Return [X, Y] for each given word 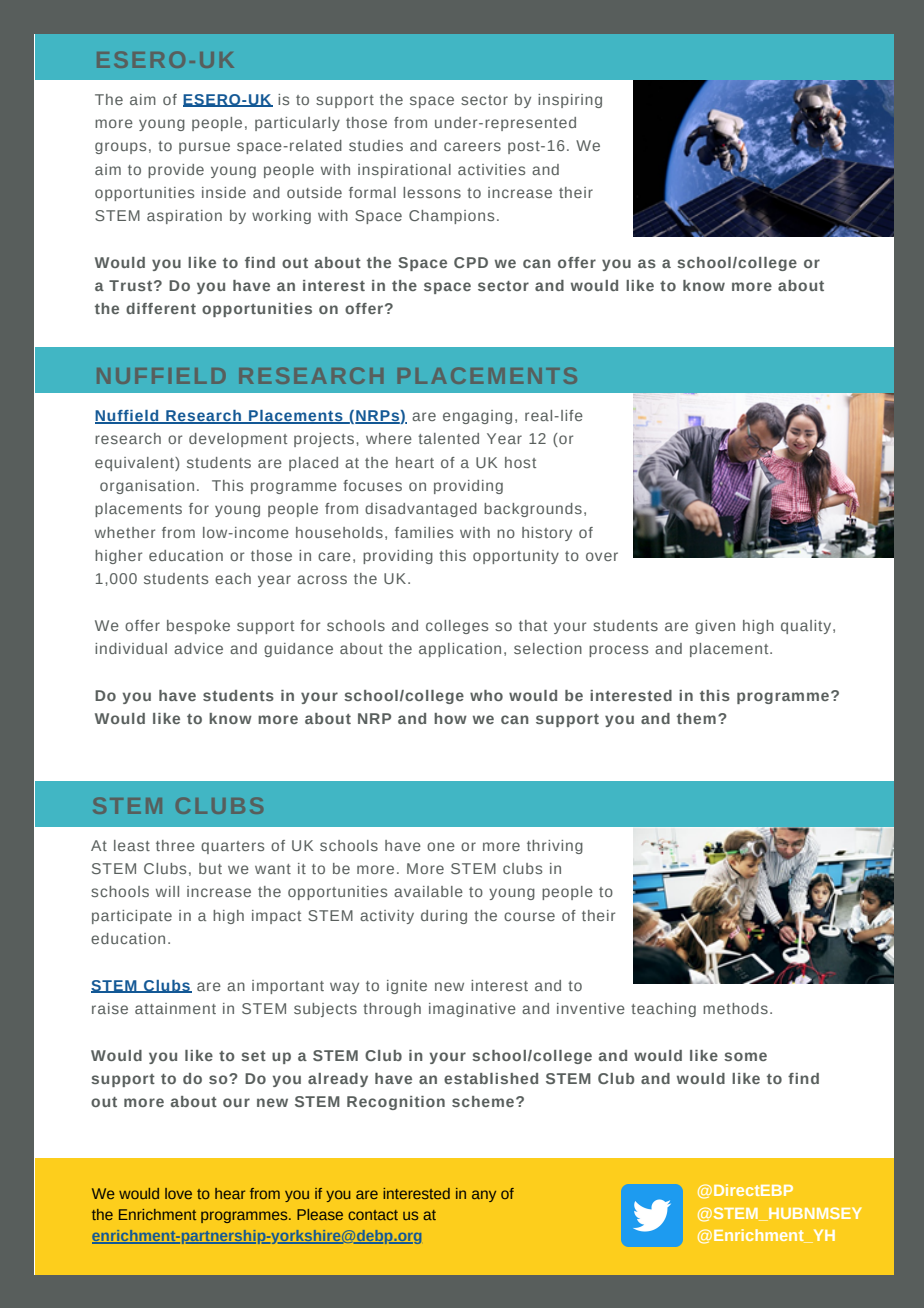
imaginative [472, 1010]
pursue [204, 148]
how [450, 718]
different [161, 308]
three [175, 845]
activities [491, 169]
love [178, 1193]
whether [125, 532]
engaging [477, 417]
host [520, 462]
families [424, 532]
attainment [175, 1008]
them [696, 718]
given [715, 627]
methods [735, 1008]
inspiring [570, 101]
